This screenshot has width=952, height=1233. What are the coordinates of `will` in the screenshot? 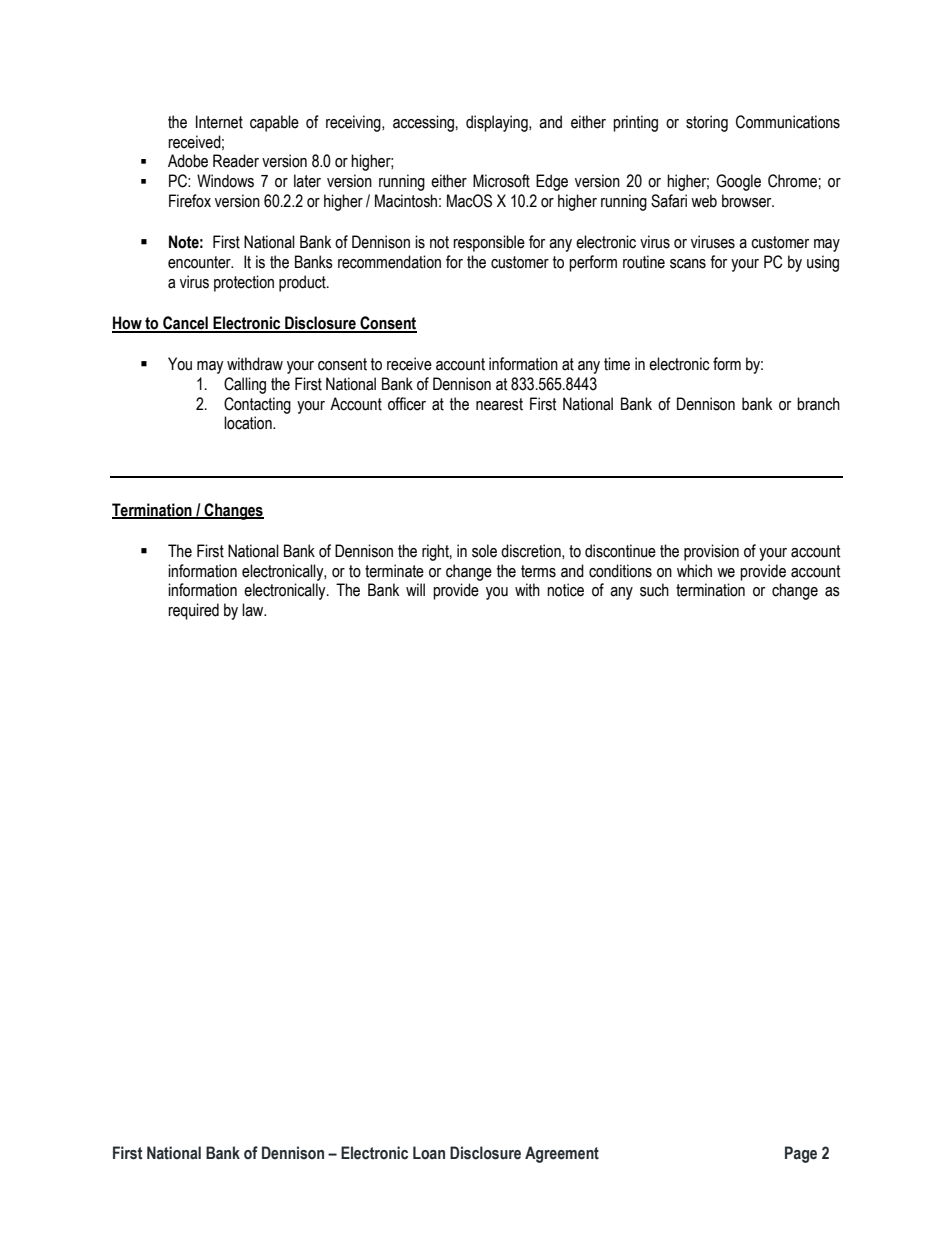 It's located at (415, 589).
